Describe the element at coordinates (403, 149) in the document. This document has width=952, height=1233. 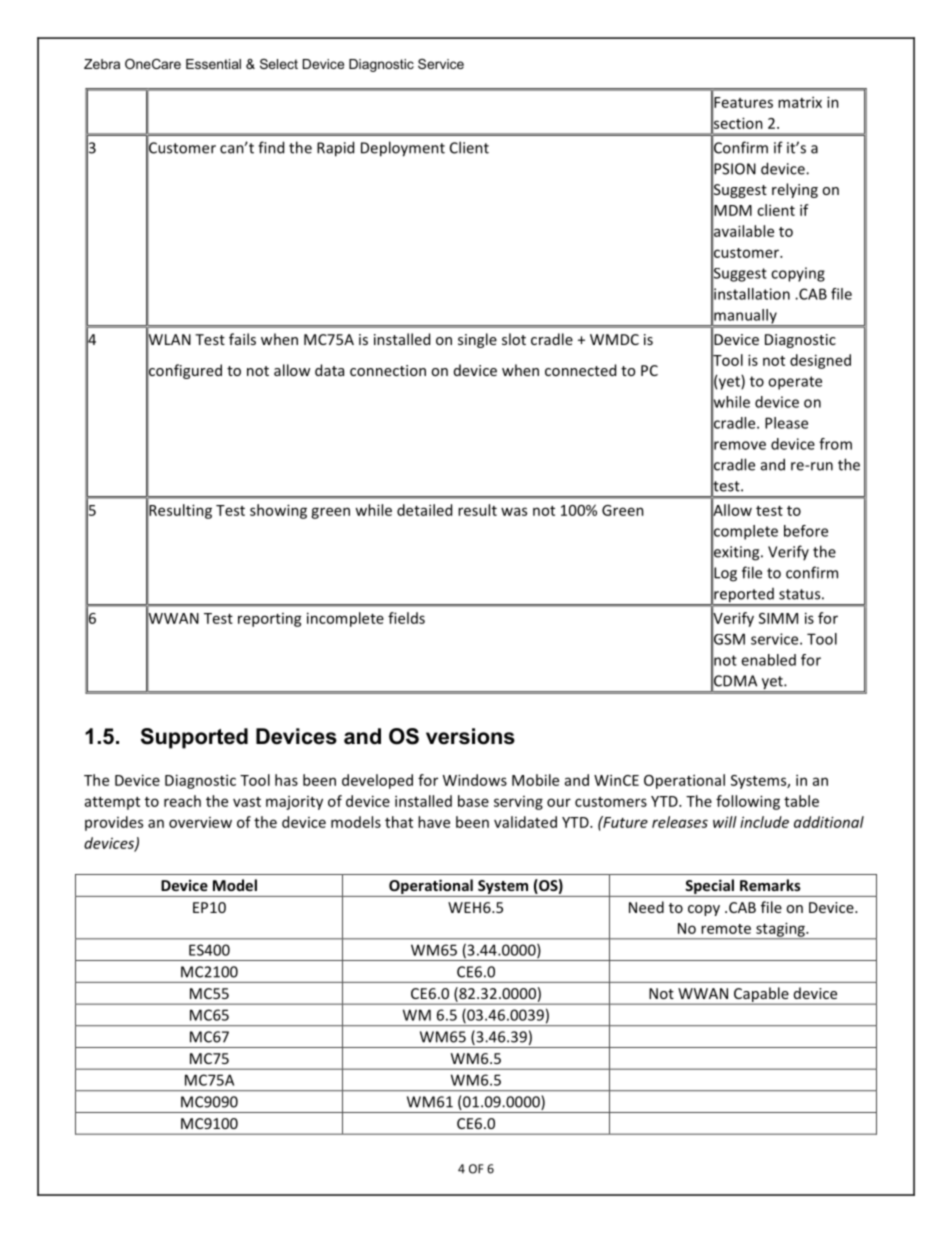
I see `Deployment` at that location.
